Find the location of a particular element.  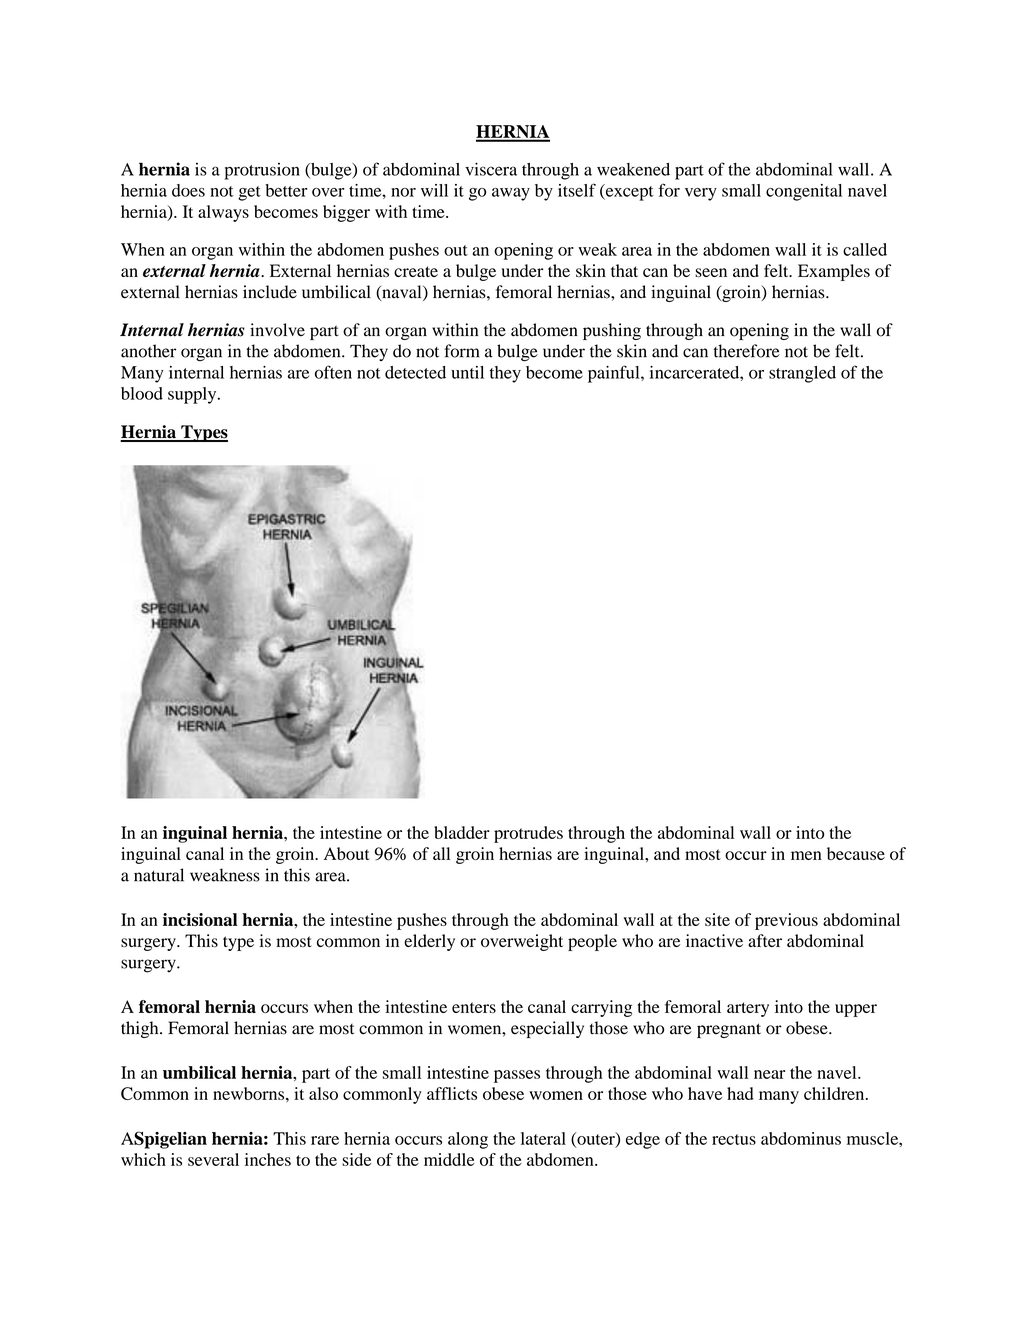

natural is located at coordinates (159, 875).
